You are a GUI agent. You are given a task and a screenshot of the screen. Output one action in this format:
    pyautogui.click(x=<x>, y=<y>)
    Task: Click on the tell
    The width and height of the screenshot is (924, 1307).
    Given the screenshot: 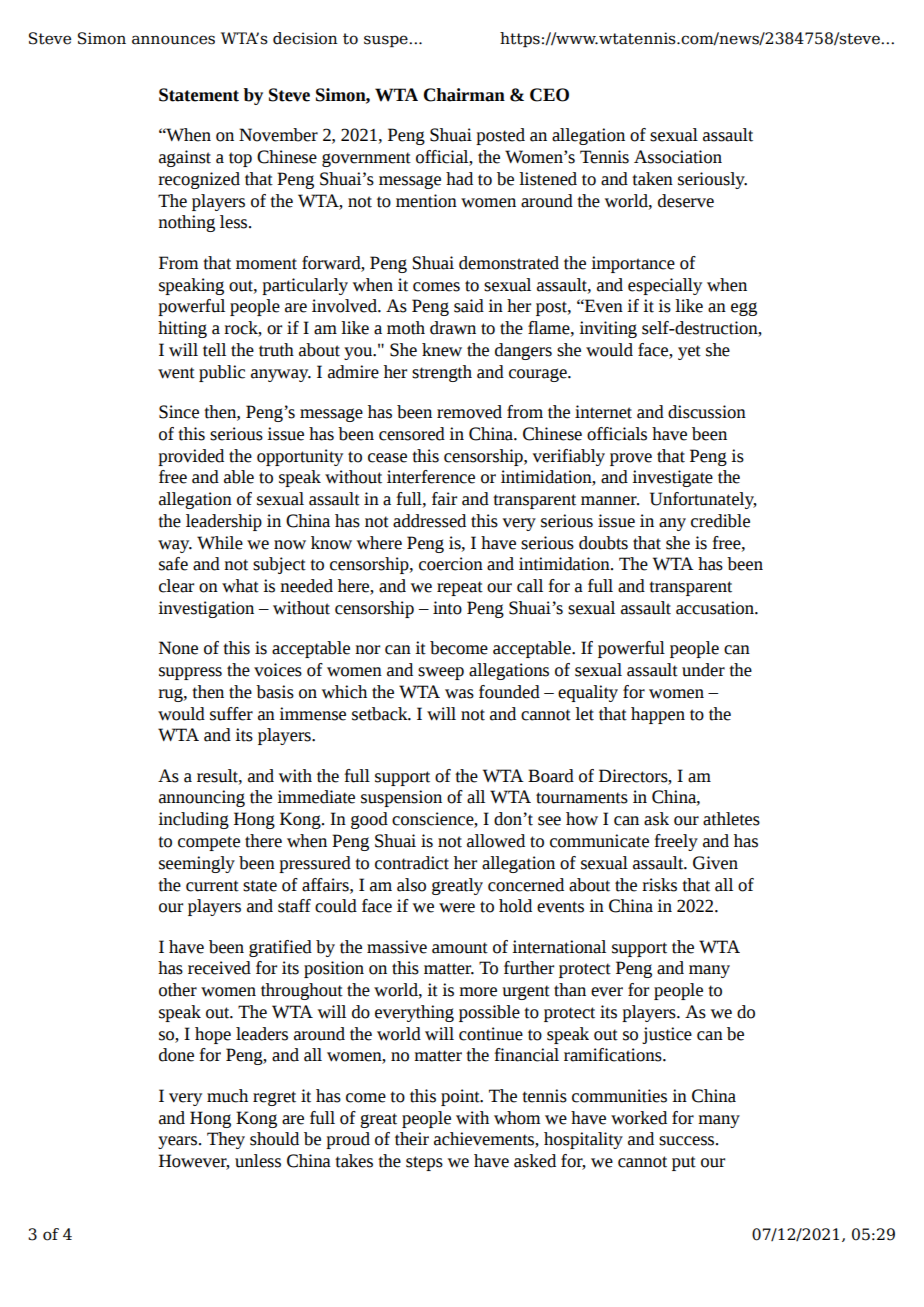 What is the action you would take?
    pyautogui.click(x=214, y=350)
